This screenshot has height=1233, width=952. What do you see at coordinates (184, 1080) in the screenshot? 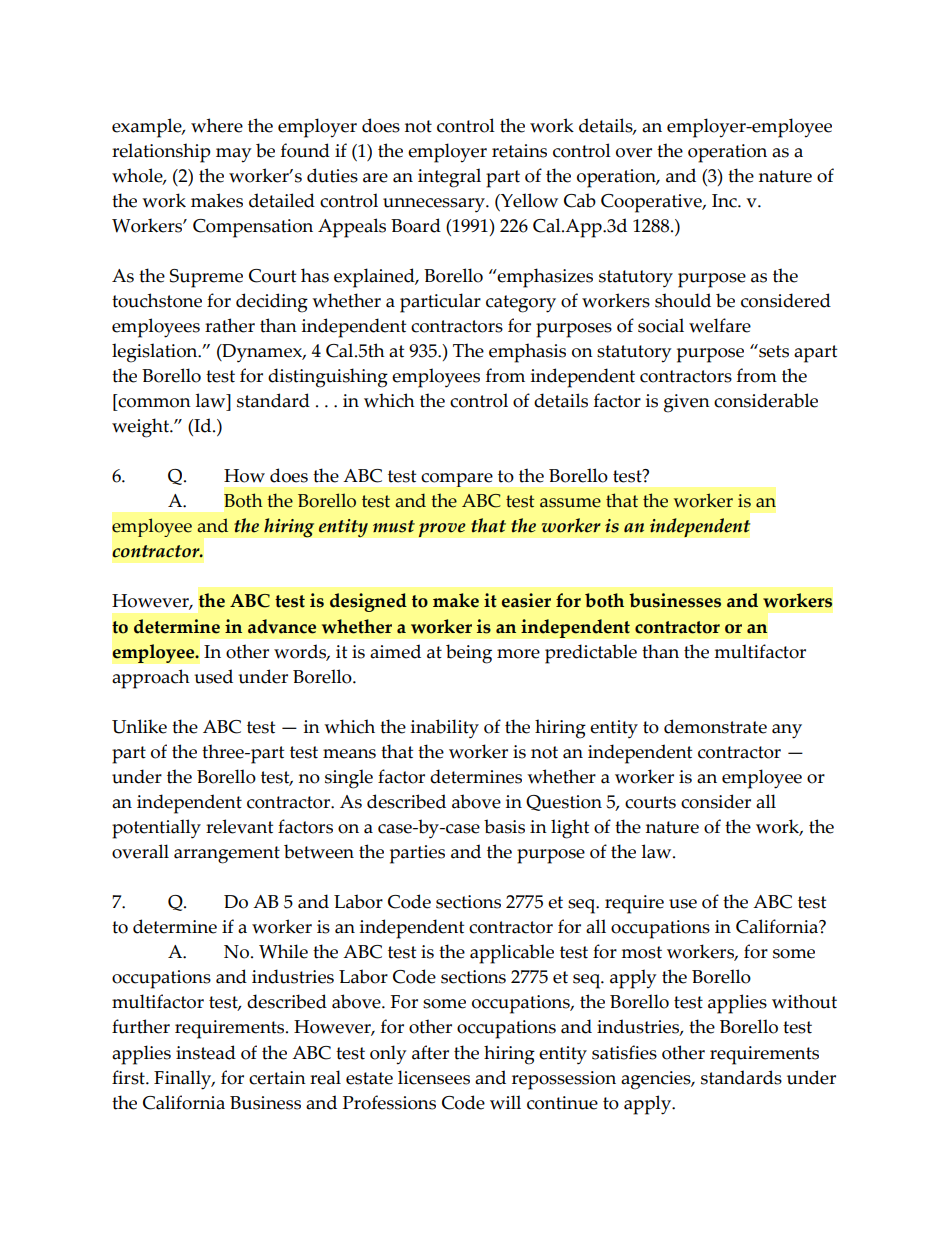
I see `Finally` at bounding box center [184, 1080].
